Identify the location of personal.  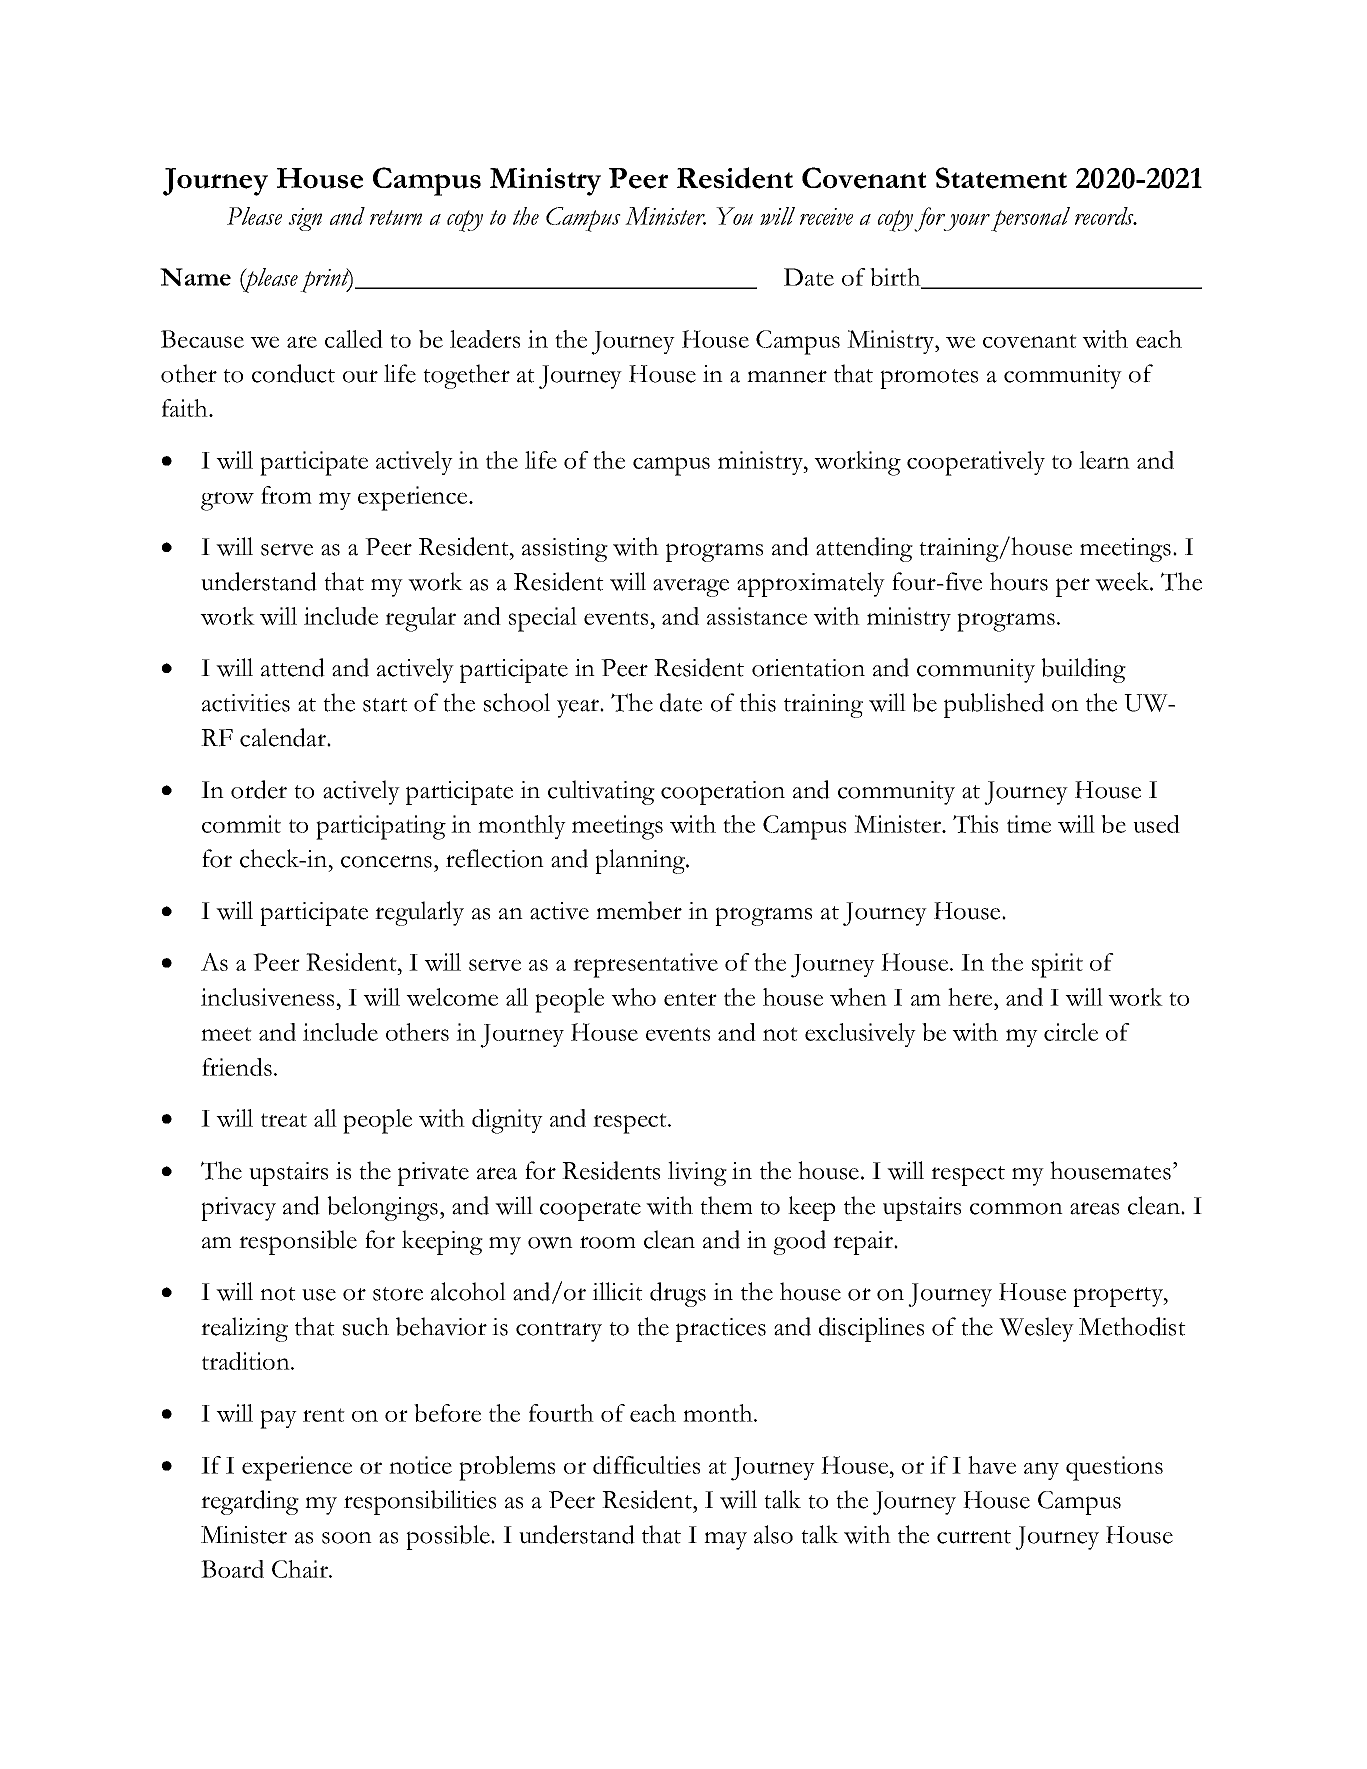
(1030, 219).
